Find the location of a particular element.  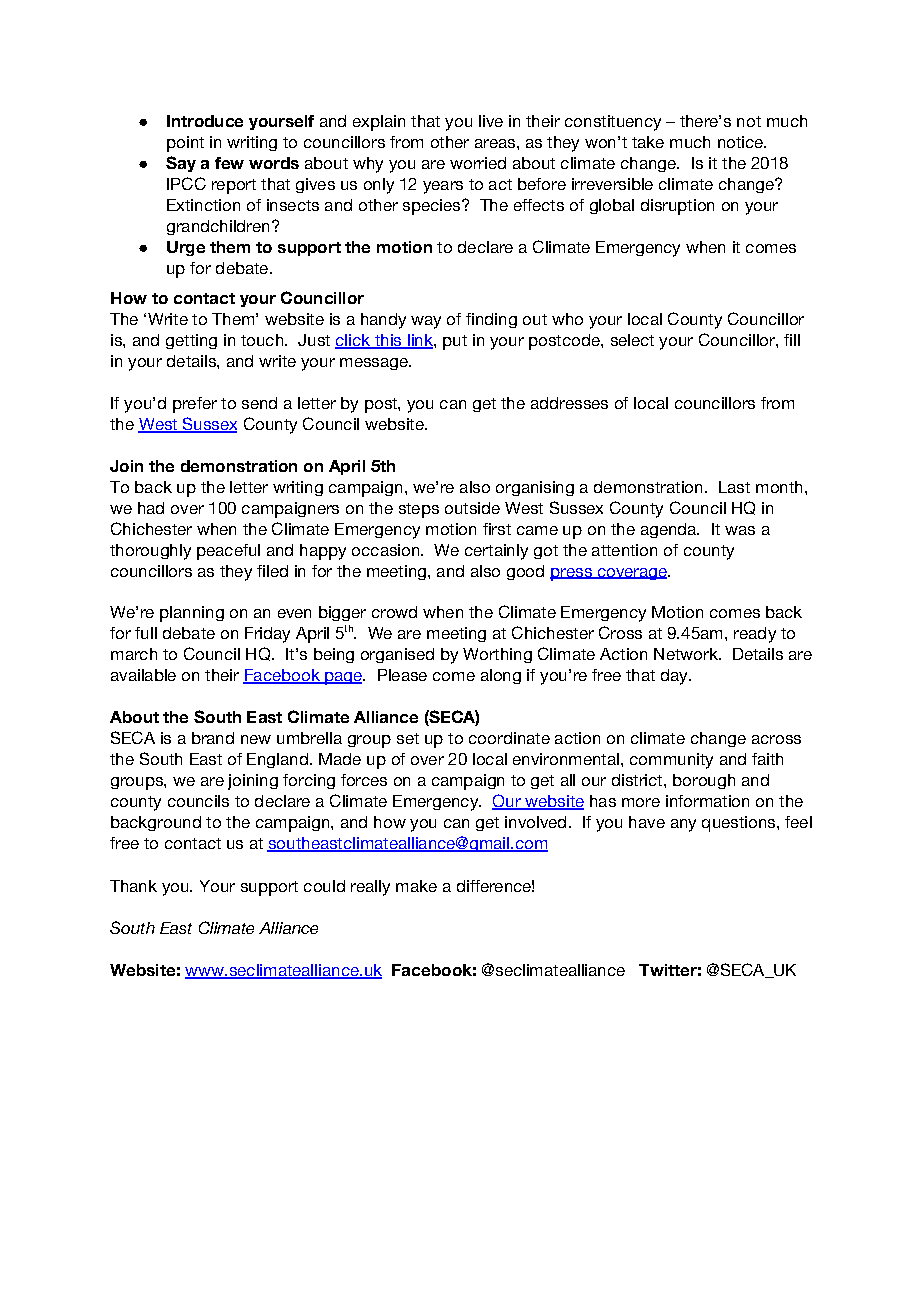

Last is located at coordinates (734, 487).
